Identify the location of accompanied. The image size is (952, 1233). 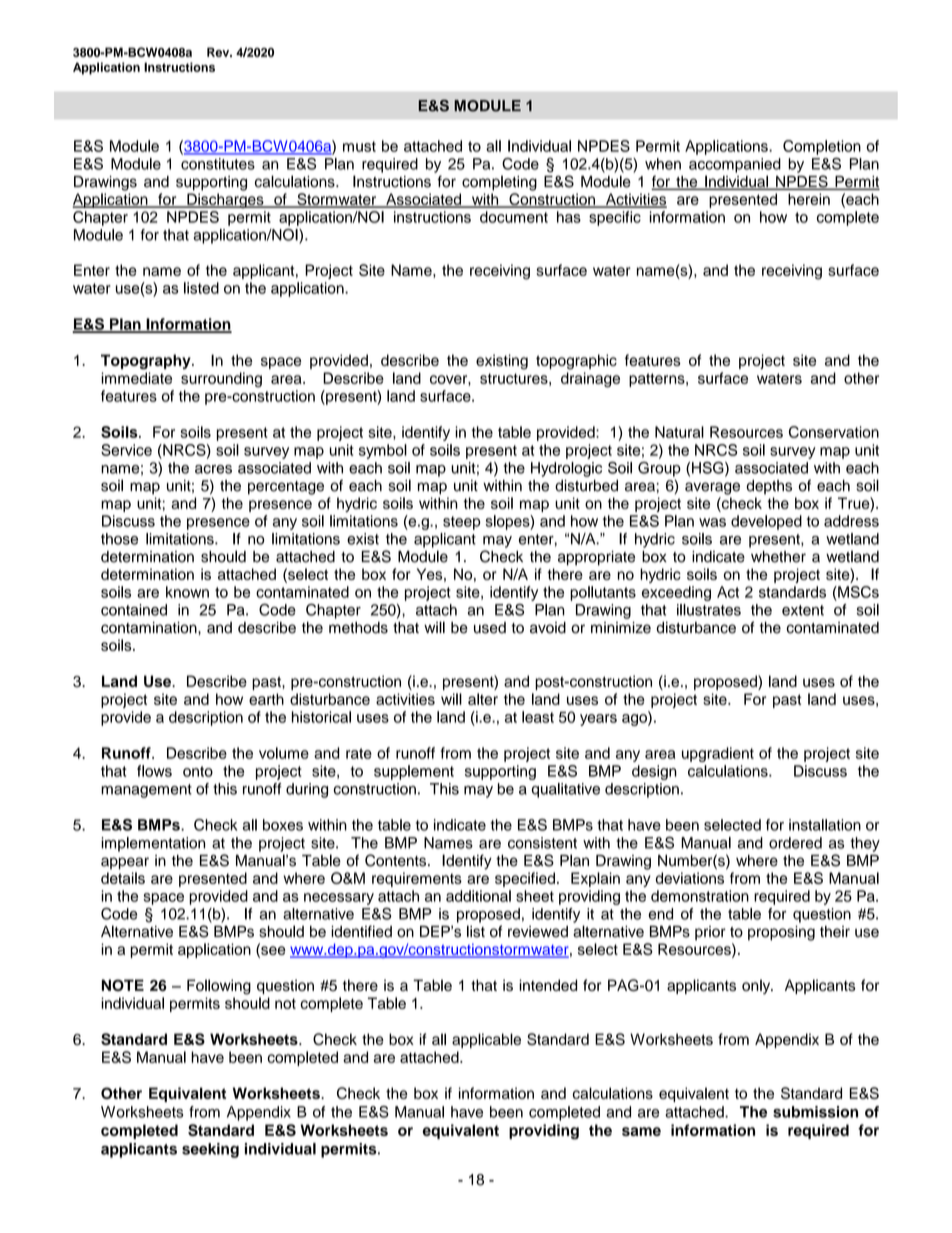
(735, 165).
